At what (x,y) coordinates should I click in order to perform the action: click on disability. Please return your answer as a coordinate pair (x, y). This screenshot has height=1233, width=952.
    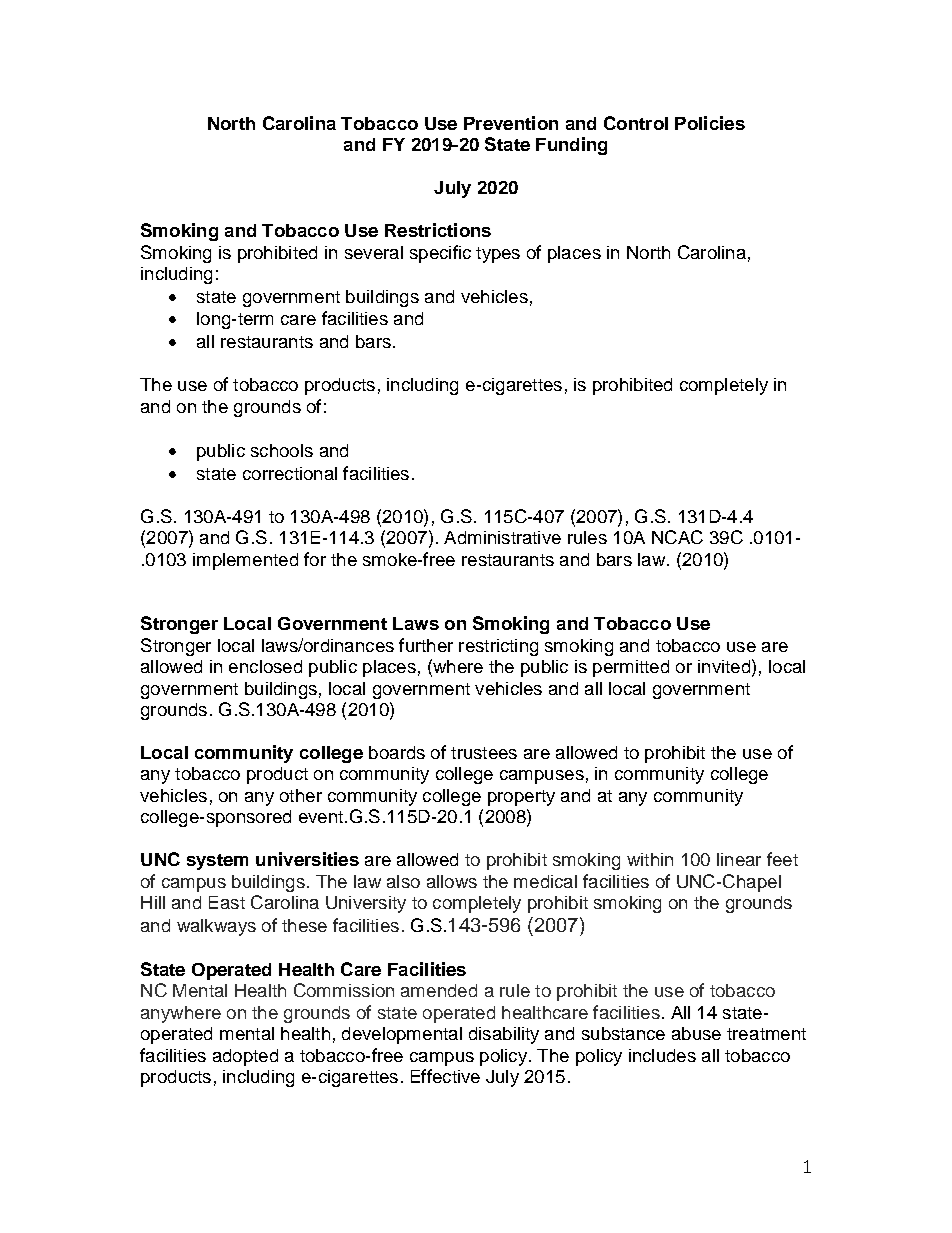
    Looking at the image, I should click on (504, 1035).
